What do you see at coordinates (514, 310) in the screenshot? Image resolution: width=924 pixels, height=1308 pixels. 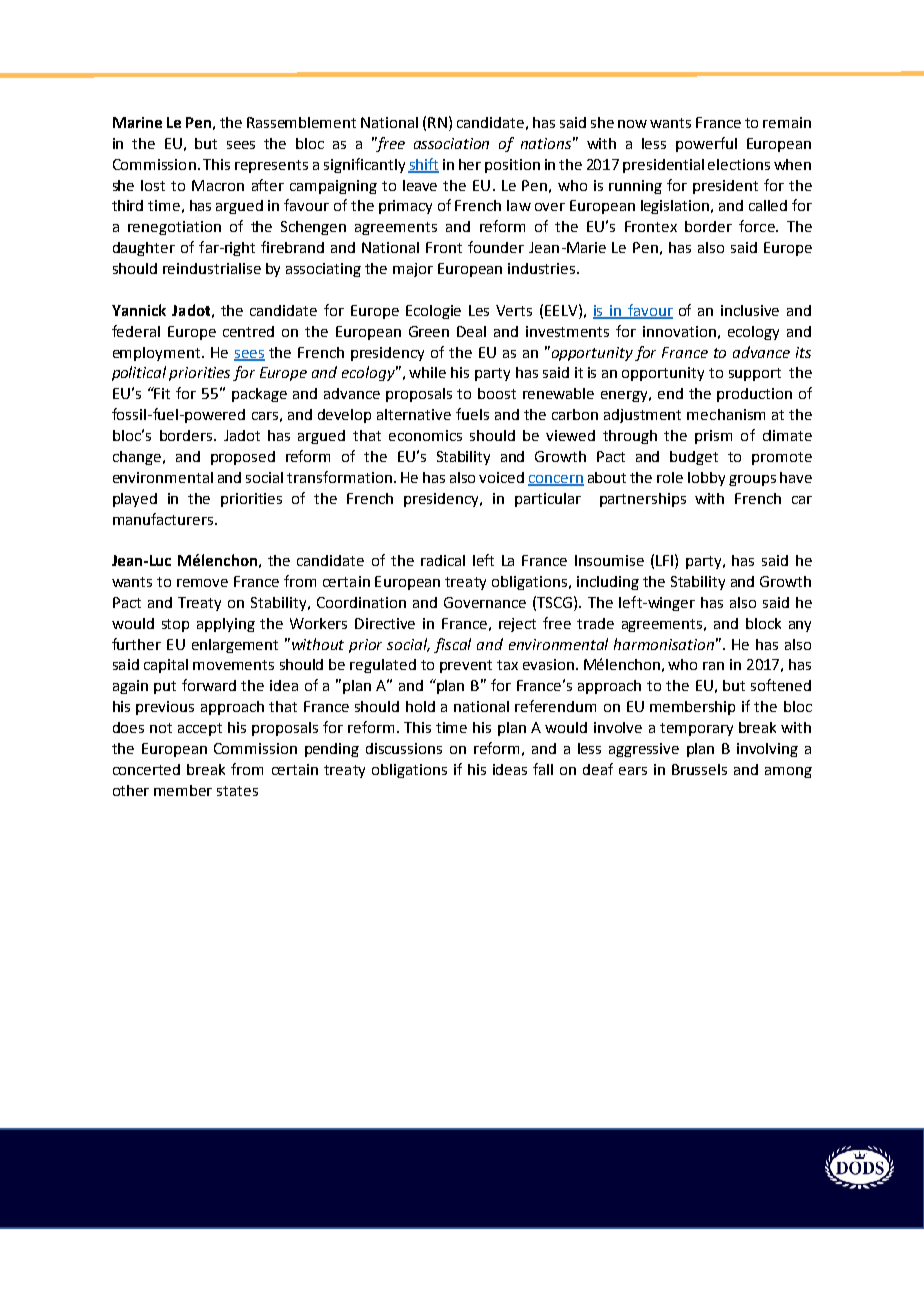 I see `Verts` at bounding box center [514, 310].
